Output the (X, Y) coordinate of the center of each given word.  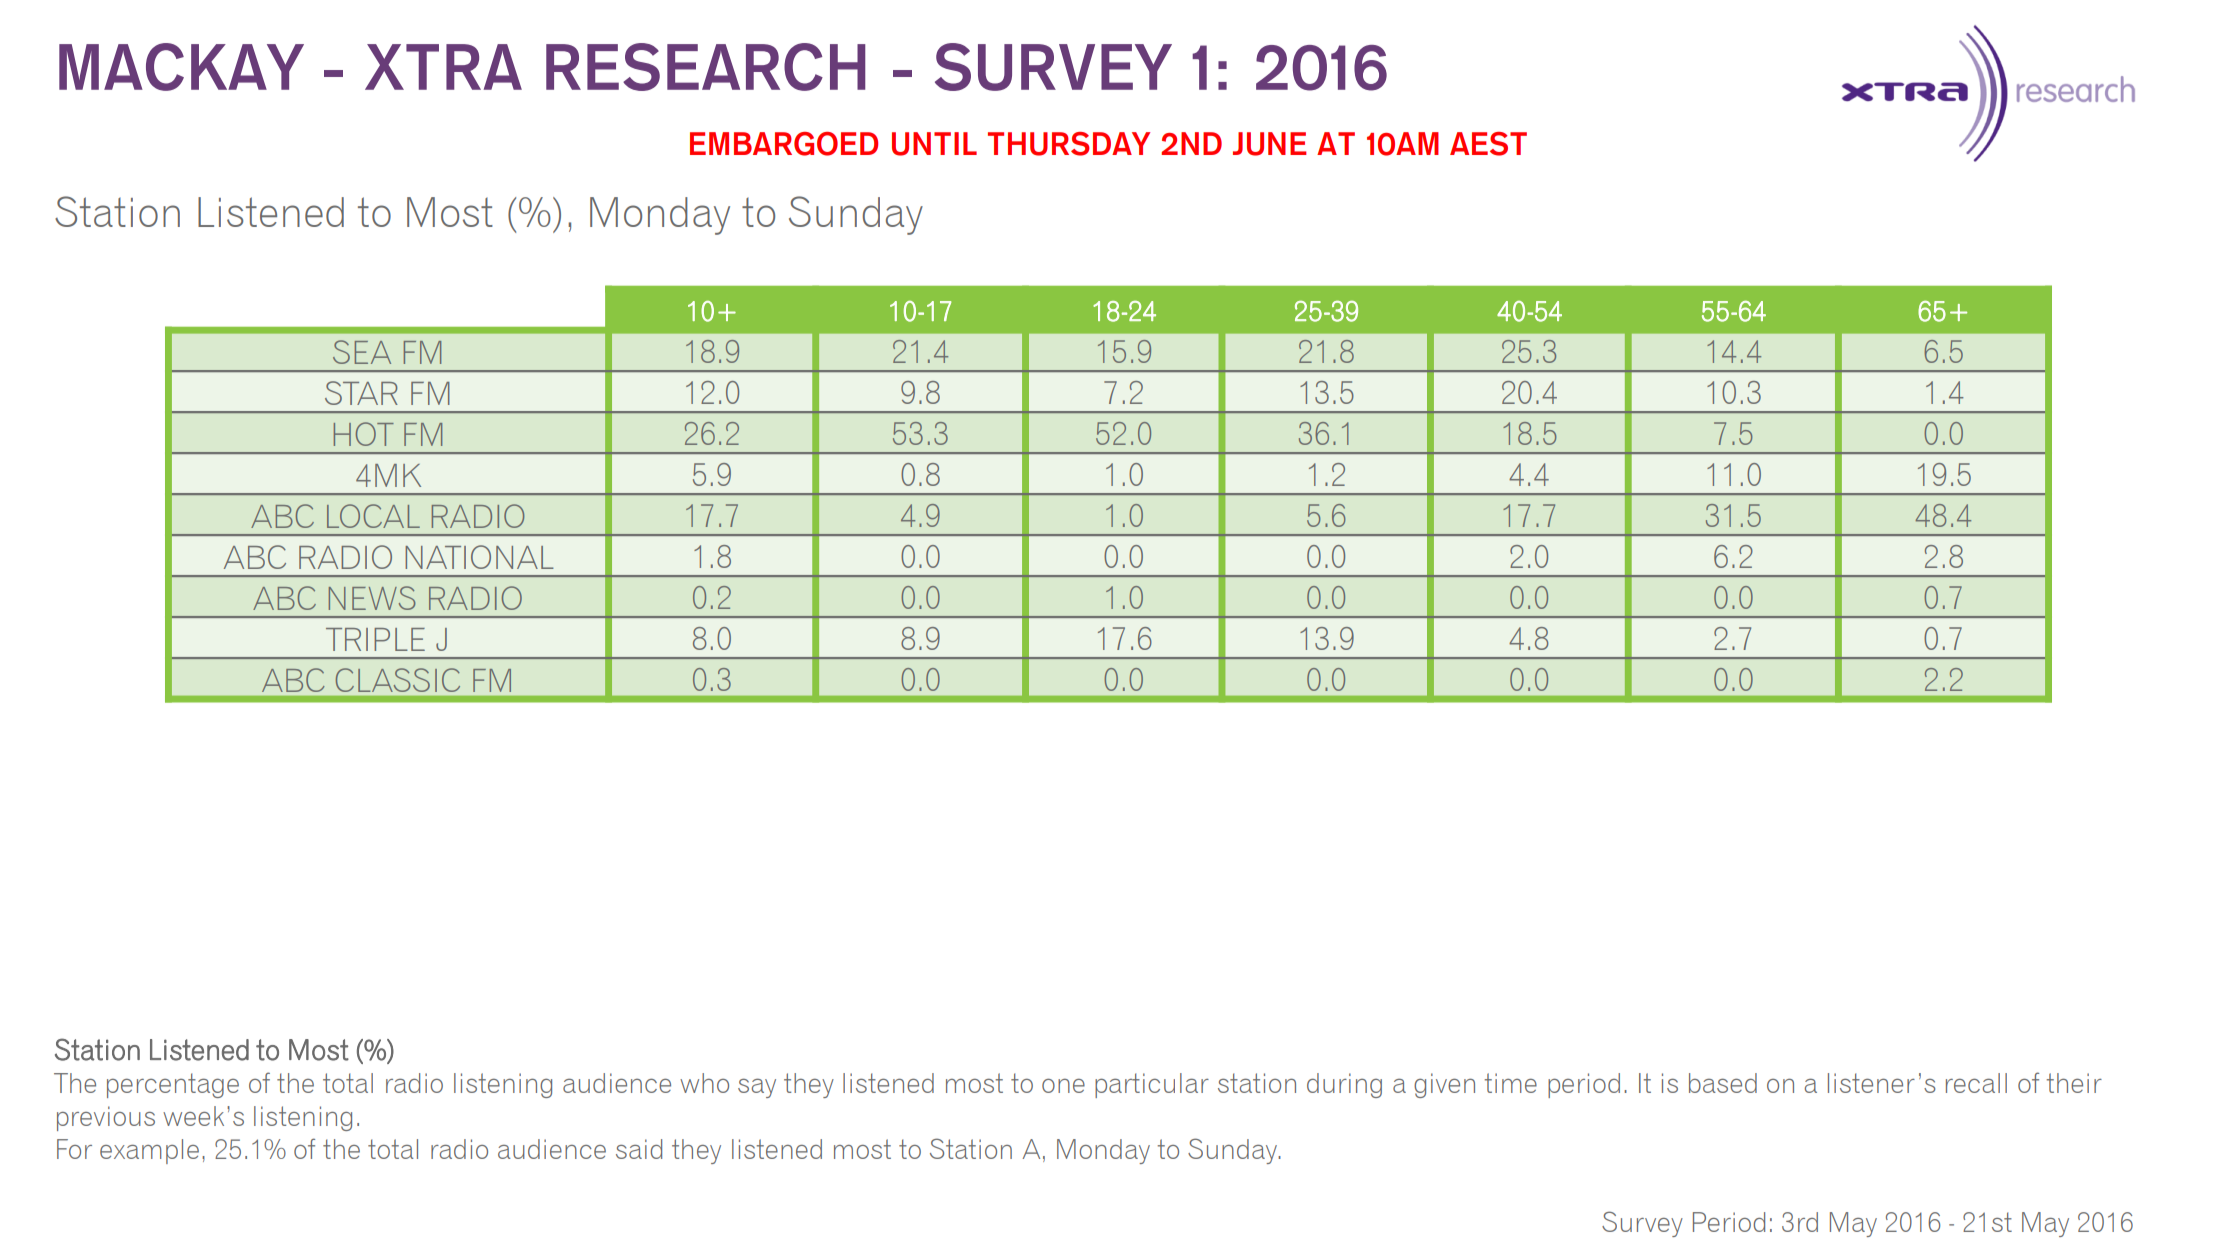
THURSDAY (1069, 144)
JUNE (1270, 144)
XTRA (443, 67)
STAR (361, 393)
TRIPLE (375, 639)
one (1063, 1086)
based (1723, 1083)
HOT (364, 434)
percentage (173, 1085)
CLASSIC (398, 680)
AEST (1488, 144)
